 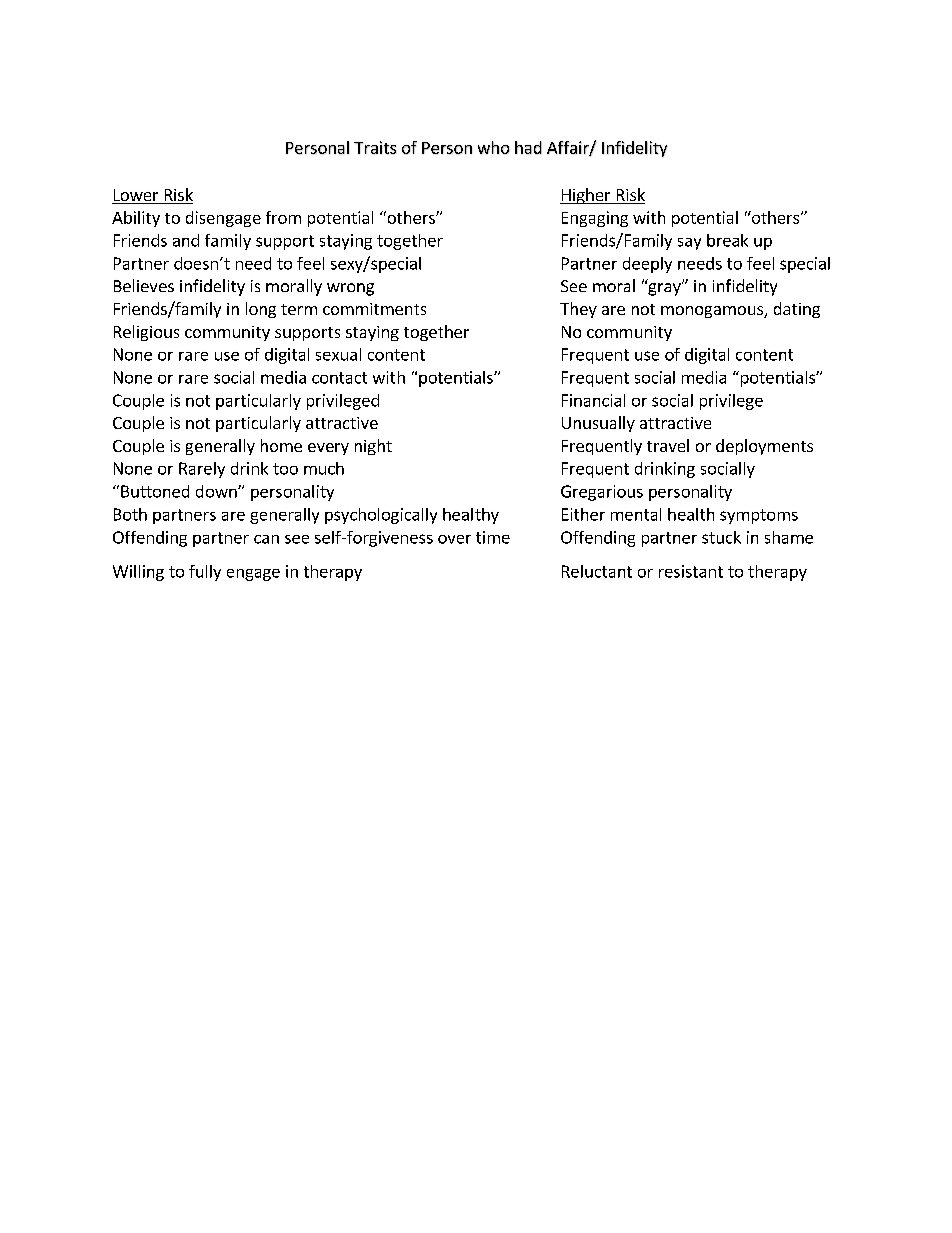 I want to click on travel, so click(x=668, y=445).
